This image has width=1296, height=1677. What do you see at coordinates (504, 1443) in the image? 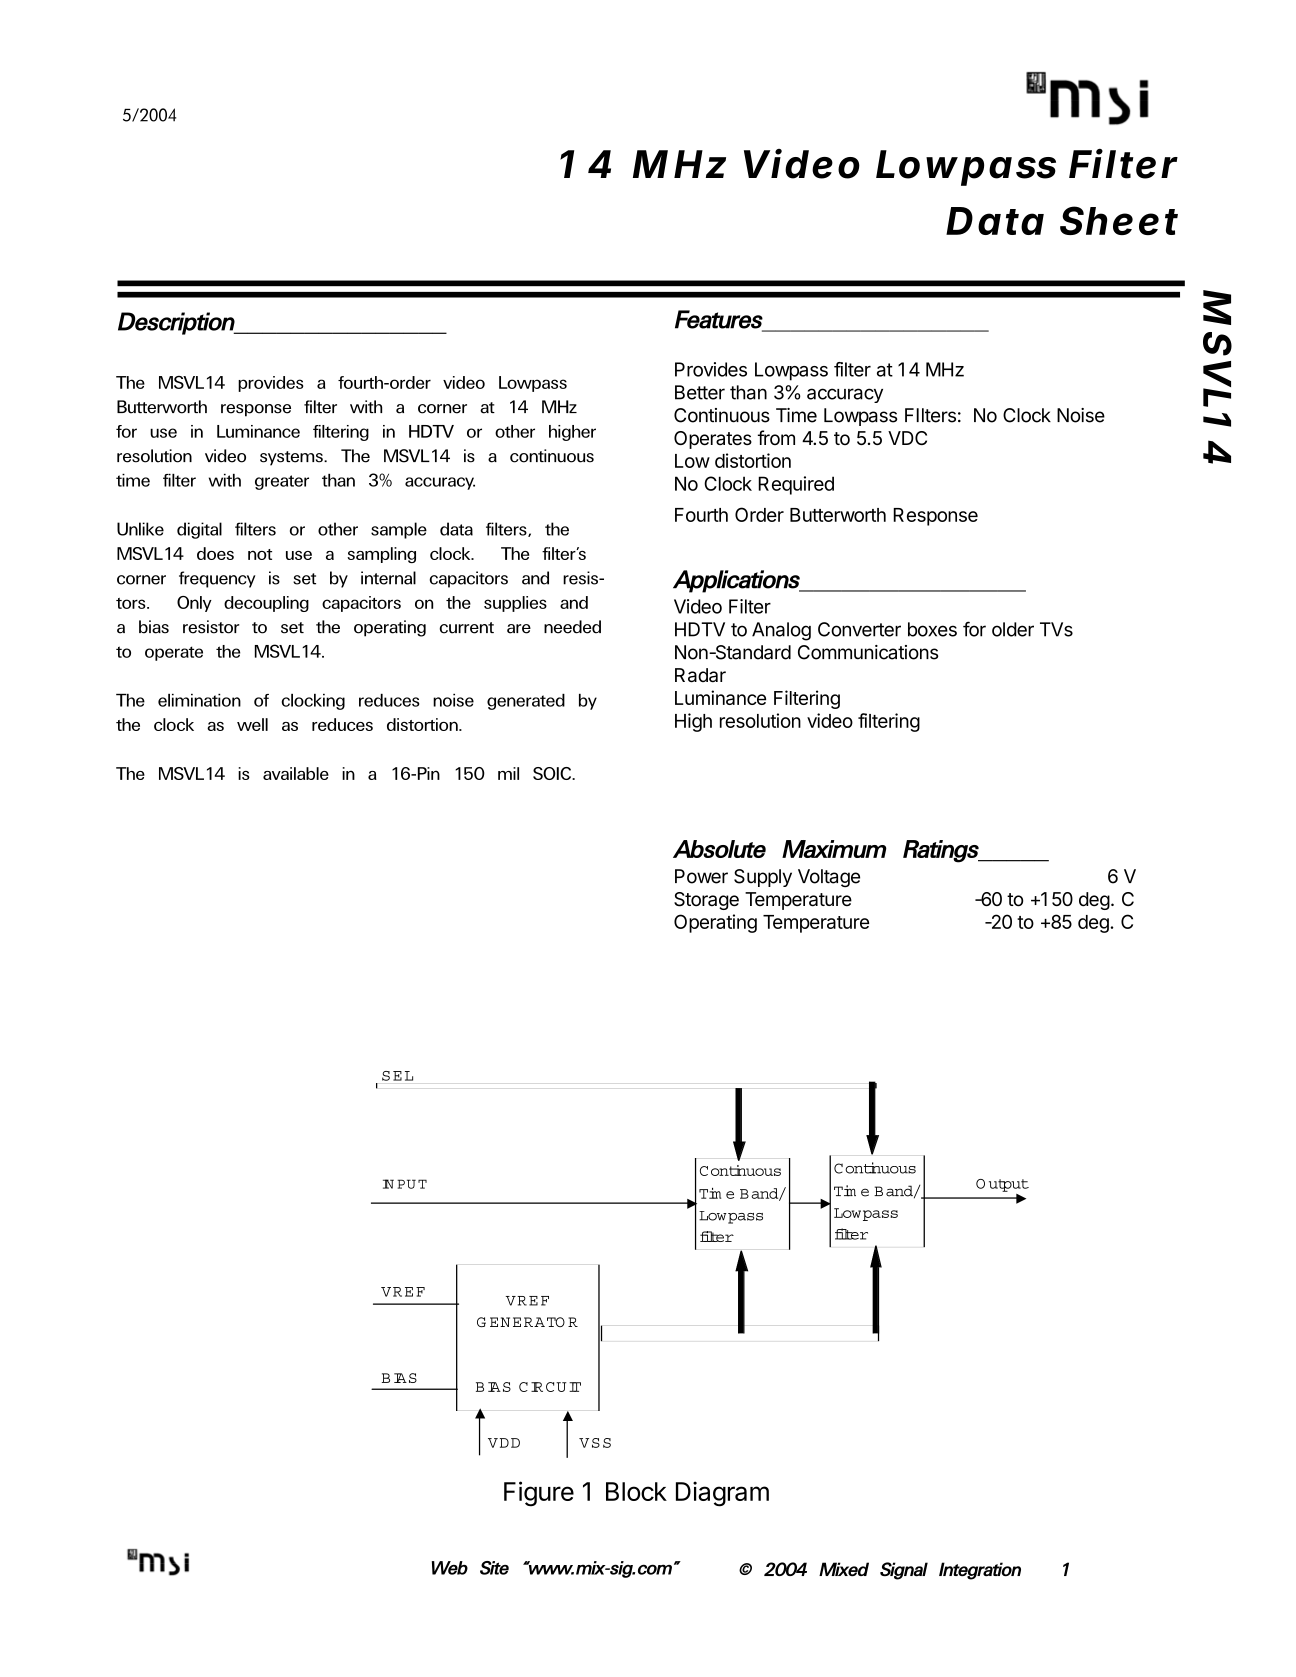
I see `VDD` at bounding box center [504, 1443].
